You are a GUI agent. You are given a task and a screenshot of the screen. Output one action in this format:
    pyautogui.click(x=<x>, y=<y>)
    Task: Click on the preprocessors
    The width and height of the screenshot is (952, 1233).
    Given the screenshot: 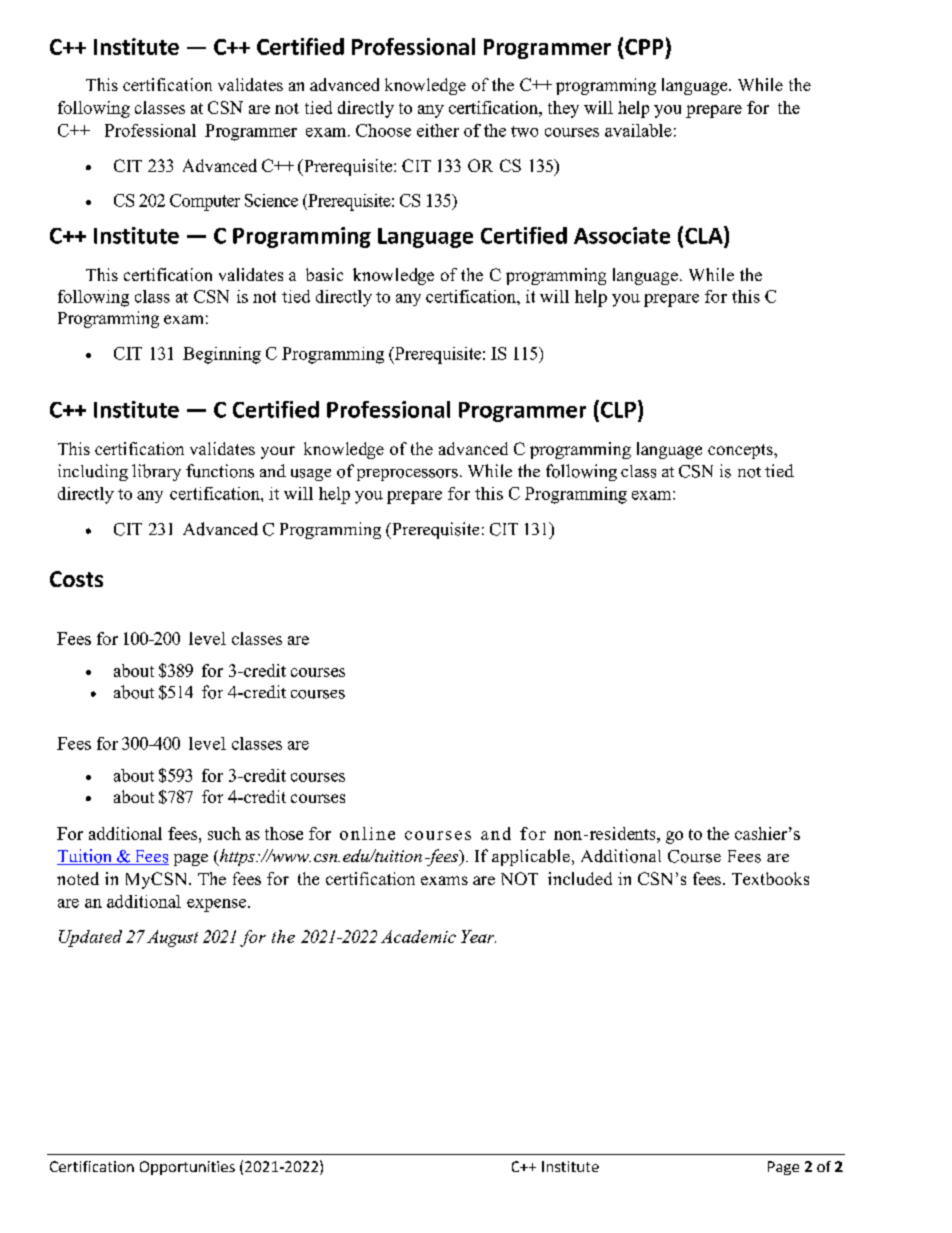 What is the action you would take?
    pyautogui.click(x=407, y=475)
